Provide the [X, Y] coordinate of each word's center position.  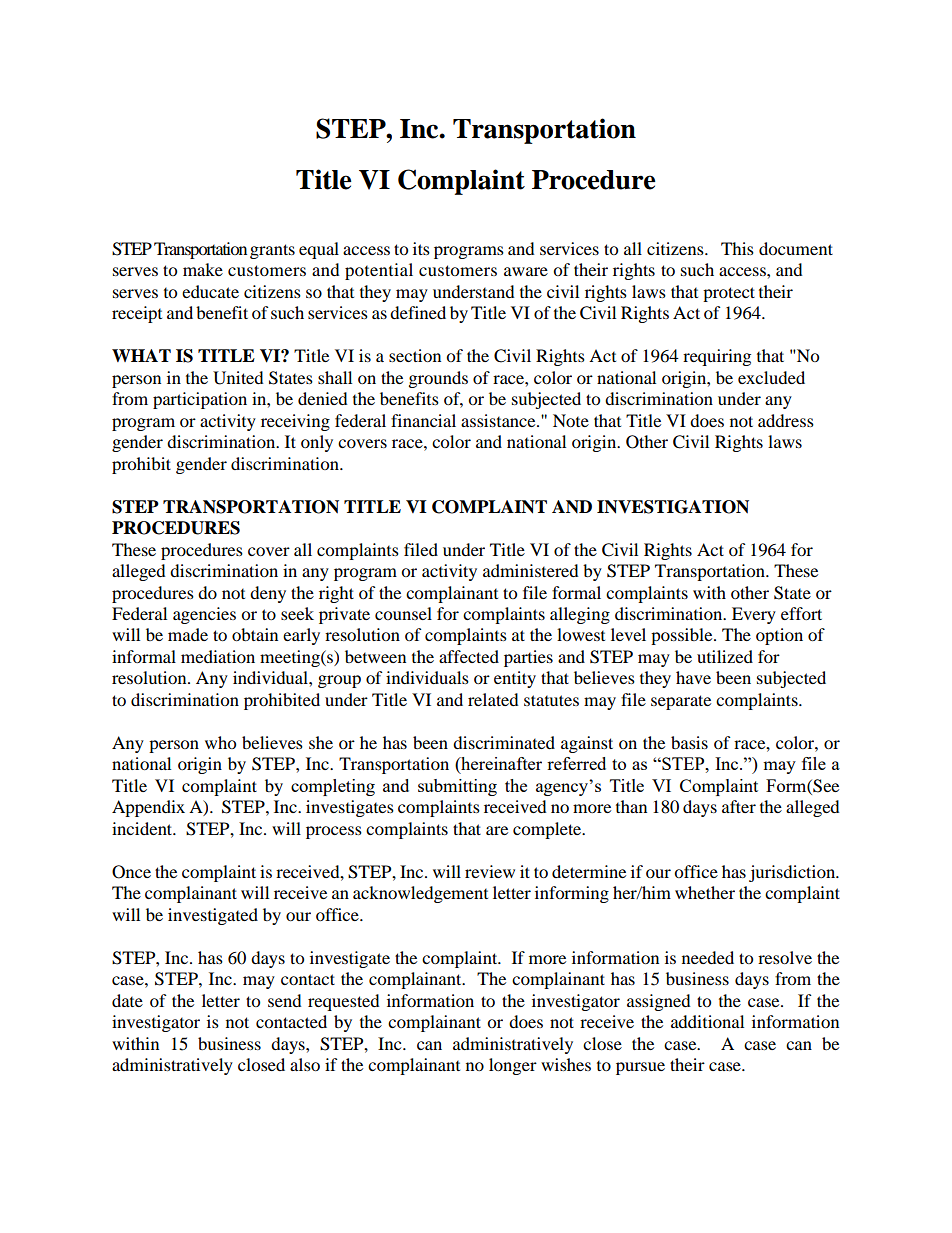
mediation [218, 656]
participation [200, 400]
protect [729, 294]
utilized [725, 656]
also [305, 1064]
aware [526, 271]
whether [705, 892]
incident [143, 828]
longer [513, 1066]
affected [469, 656]
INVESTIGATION [673, 507]
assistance [499, 420]
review [490, 871]
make [203, 269]
